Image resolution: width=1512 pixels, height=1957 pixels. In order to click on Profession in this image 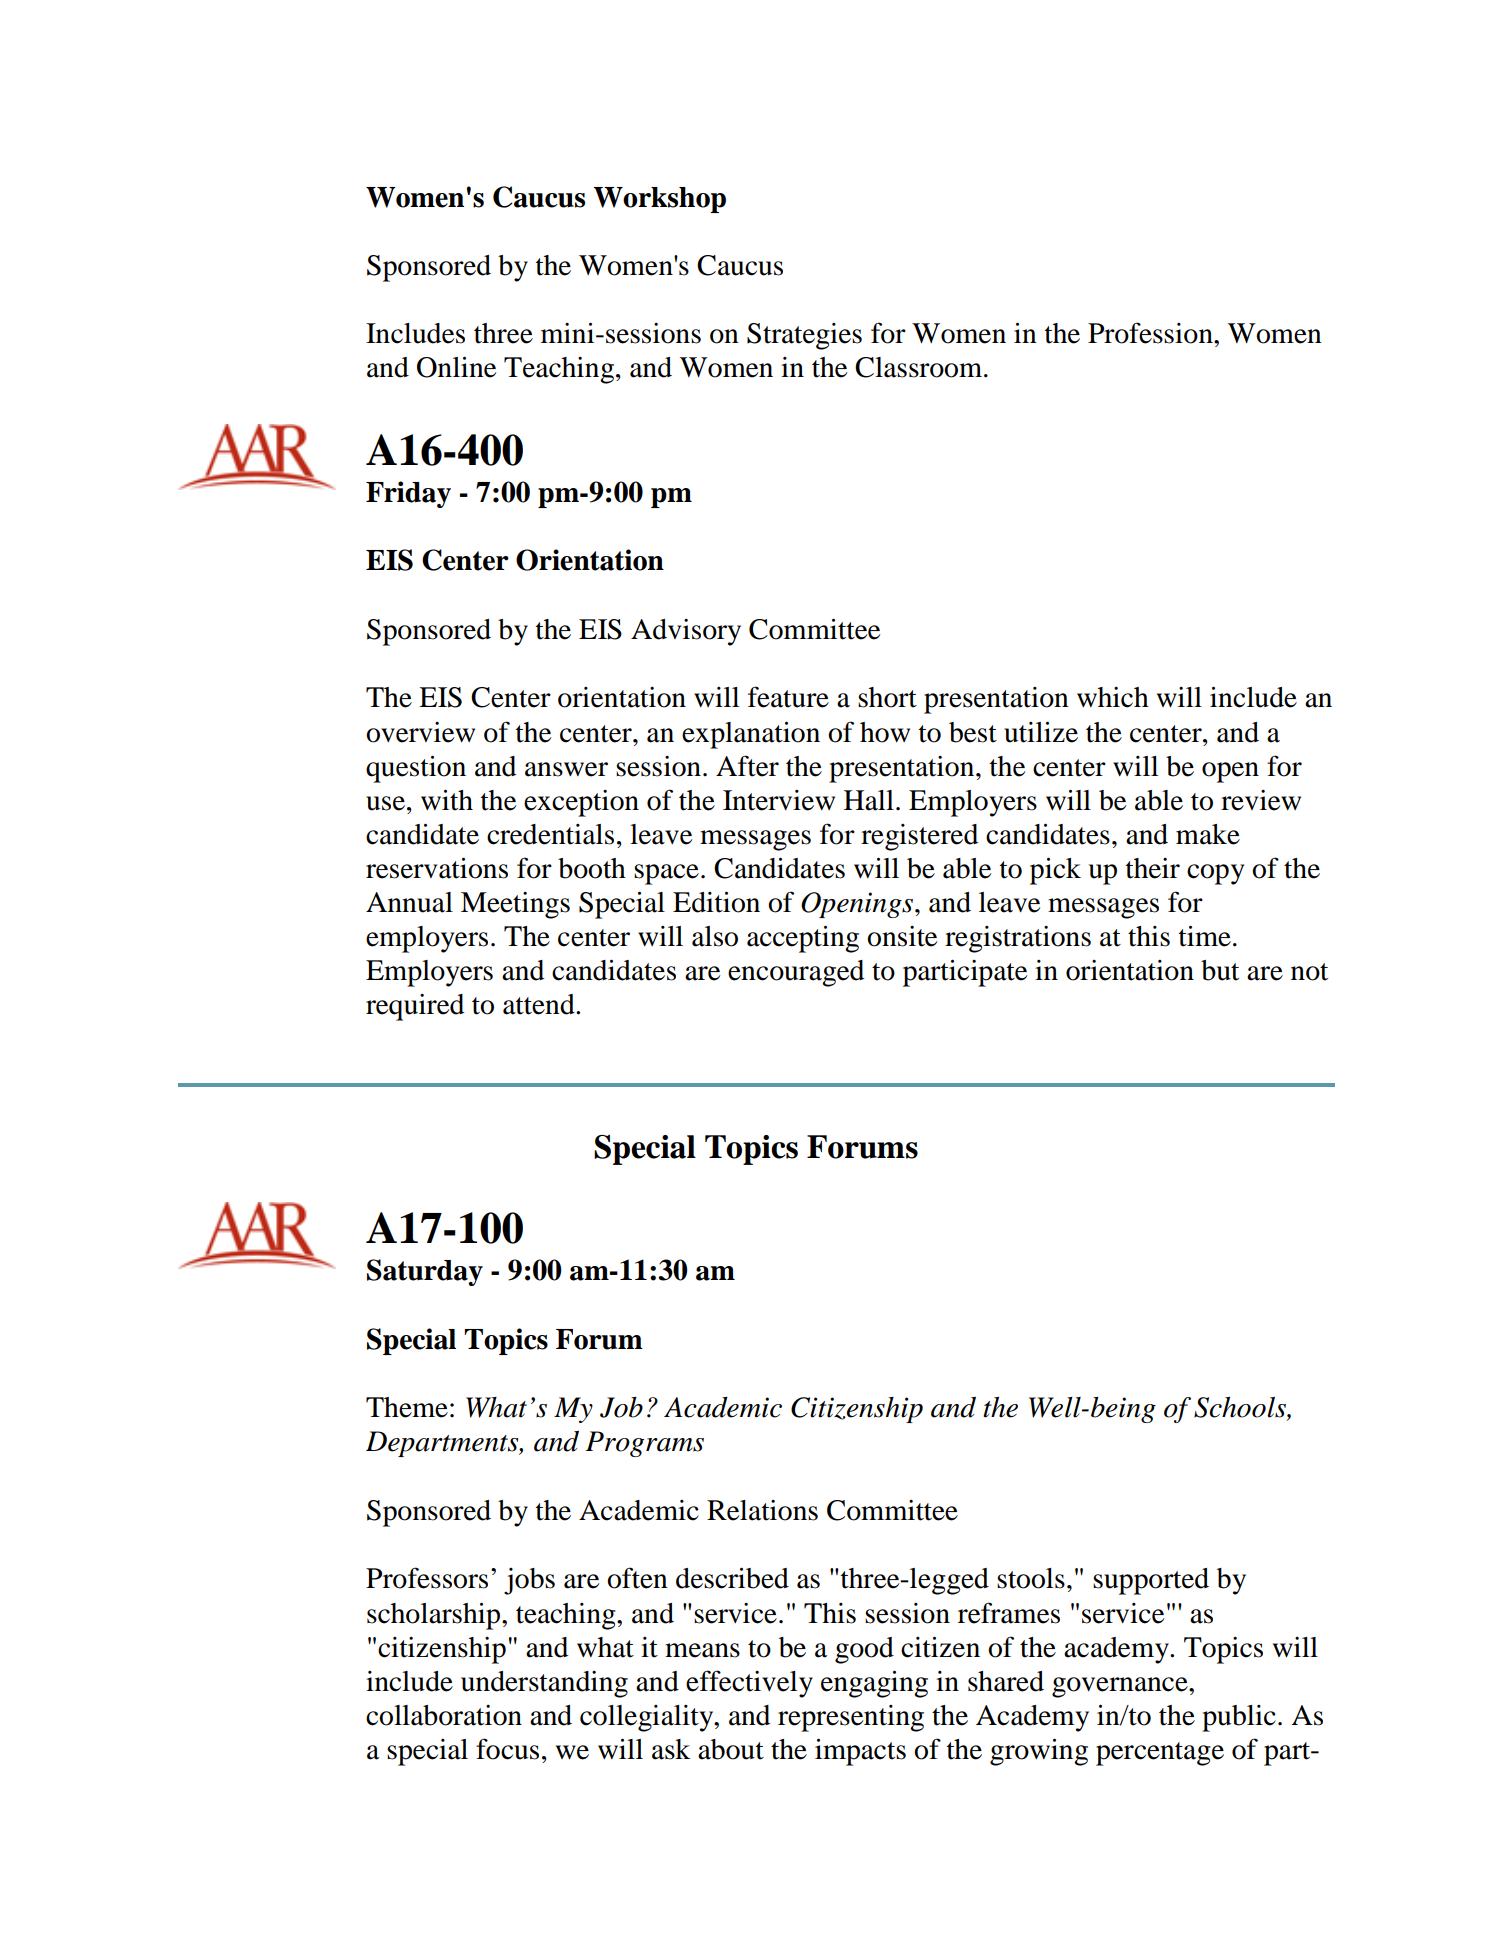, I will do `click(1151, 333)`.
